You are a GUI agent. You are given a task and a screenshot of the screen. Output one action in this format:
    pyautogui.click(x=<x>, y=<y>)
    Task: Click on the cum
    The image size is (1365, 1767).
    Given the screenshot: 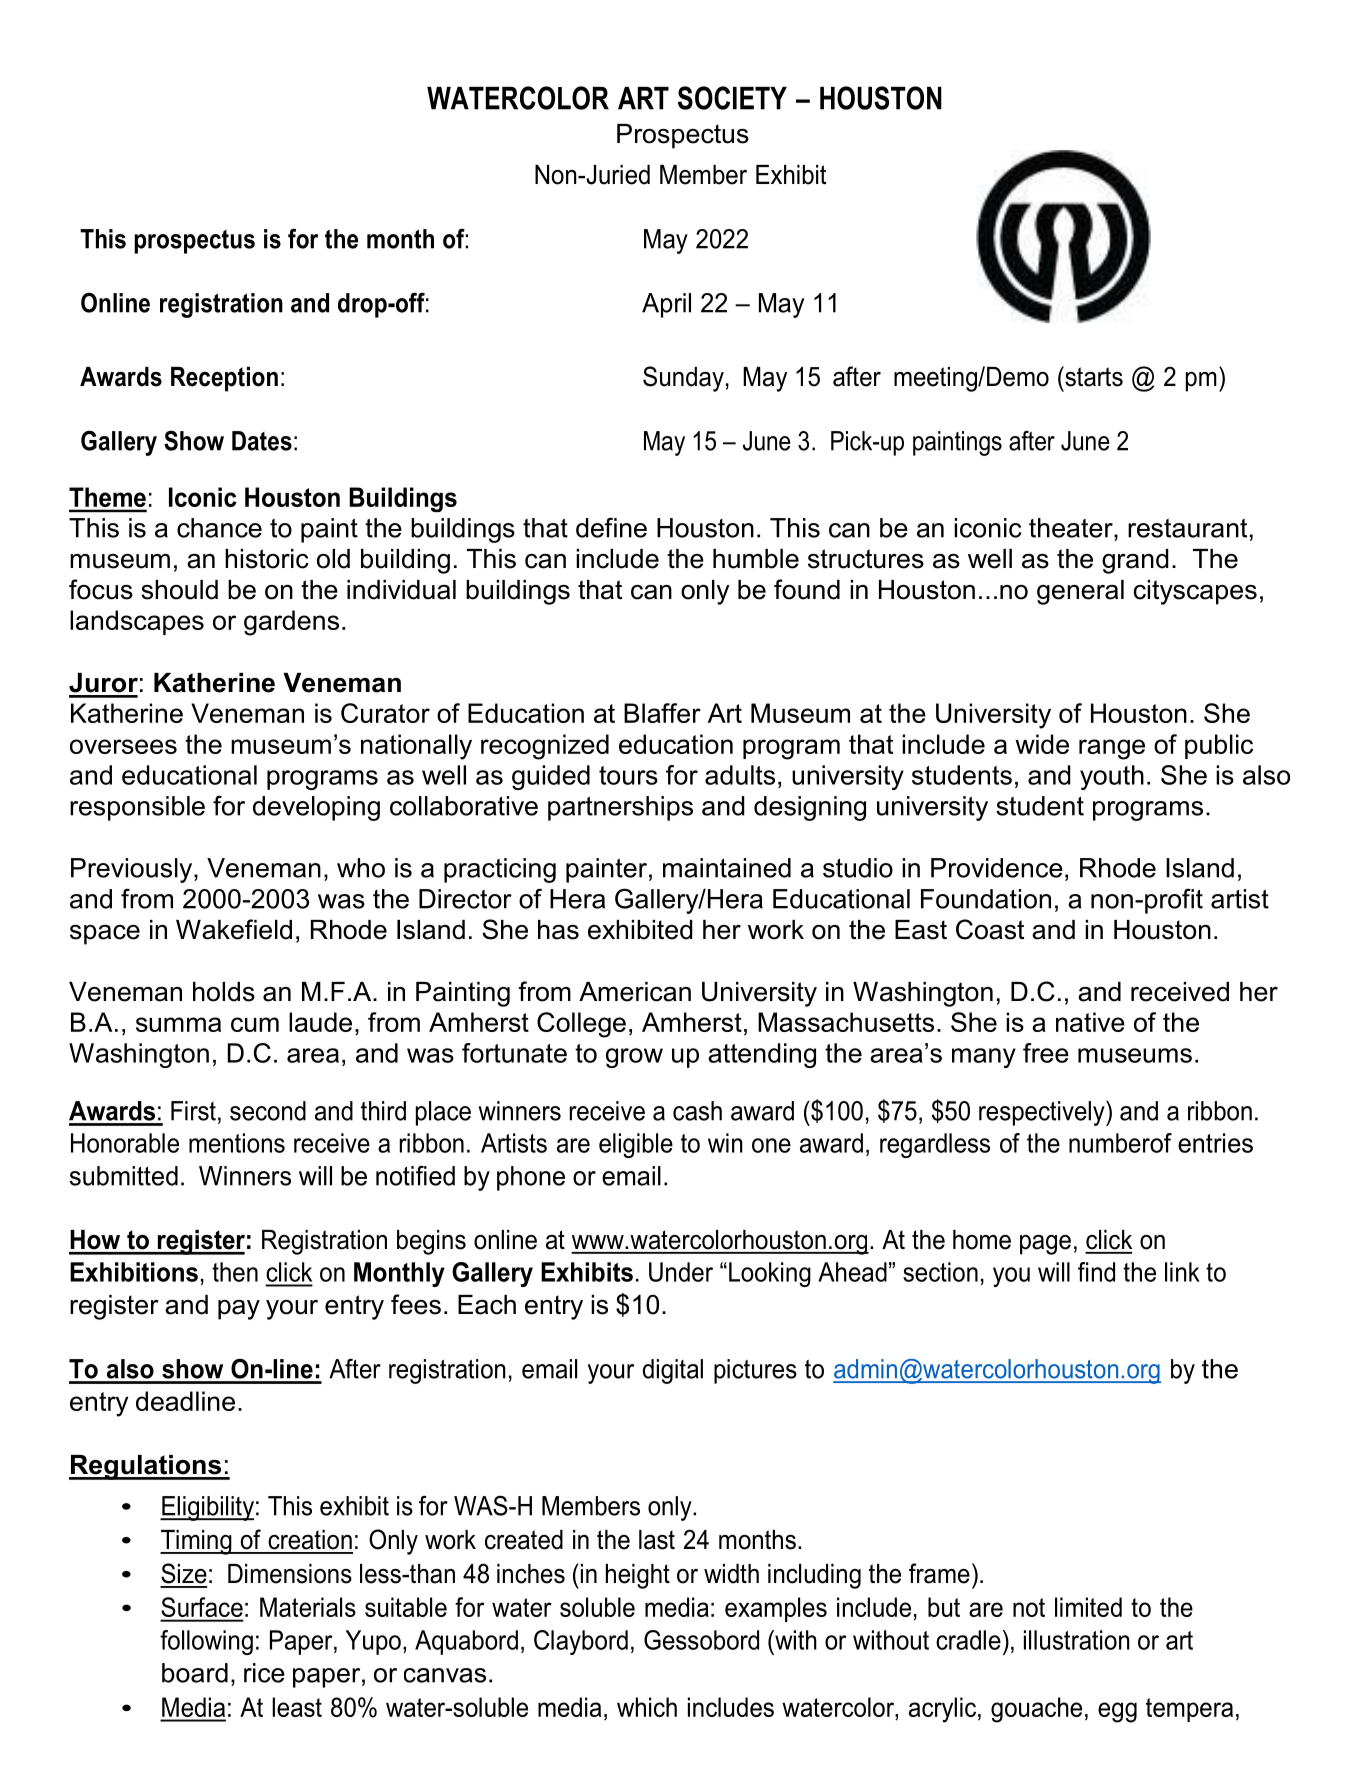 What is the action you would take?
    pyautogui.click(x=255, y=1024)
